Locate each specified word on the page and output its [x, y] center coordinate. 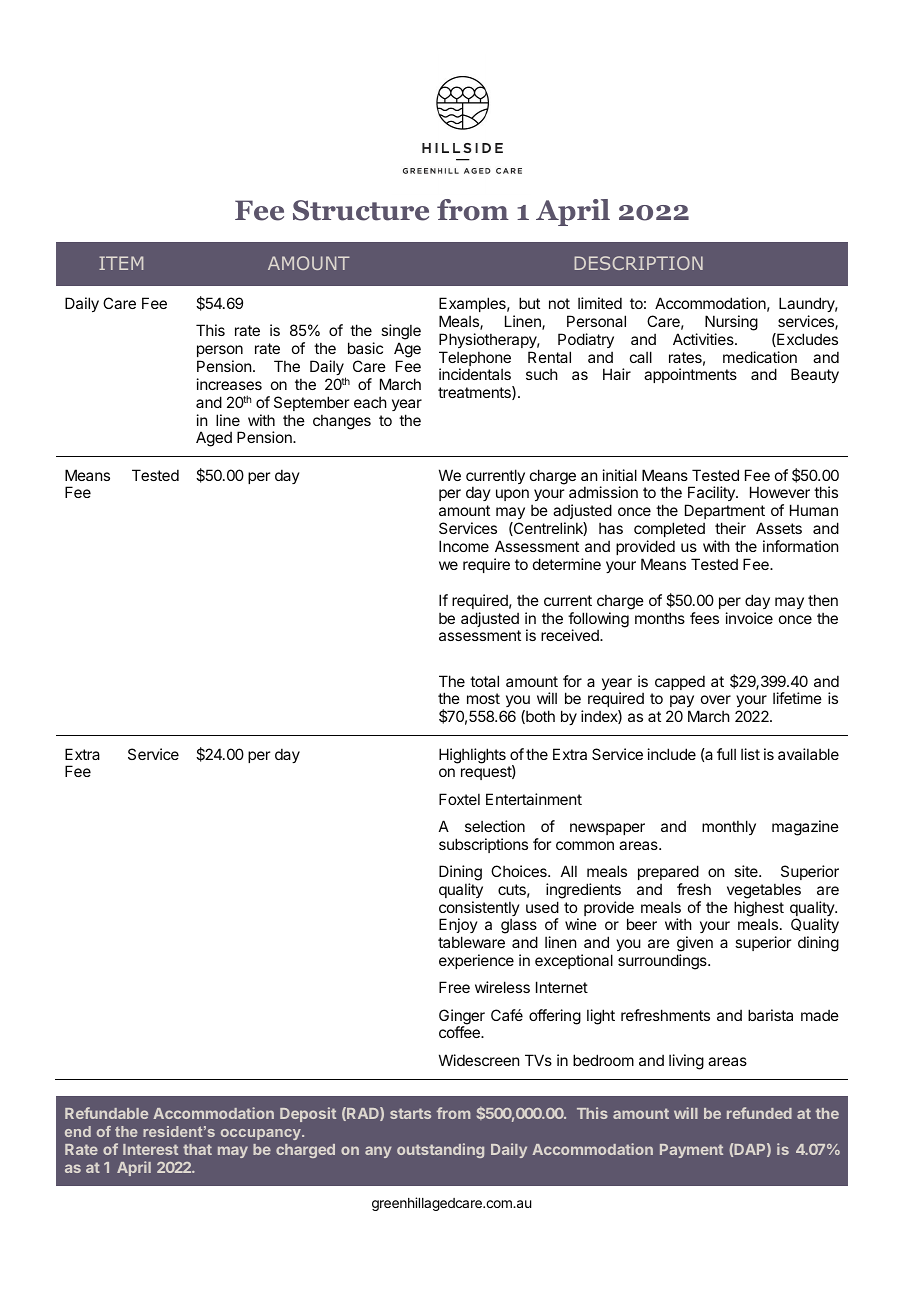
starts [410, 1113]
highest [759, 910]
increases [229, 384]
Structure [361, 210]
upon [512, 495]
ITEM [121, 263]
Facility [711, 495]
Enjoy [458, 927]
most [483, 698]
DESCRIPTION [638, 263]
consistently [479, 910]
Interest [150, 1149]
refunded [759, 1113]
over [716, 699]
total [484, 681]
